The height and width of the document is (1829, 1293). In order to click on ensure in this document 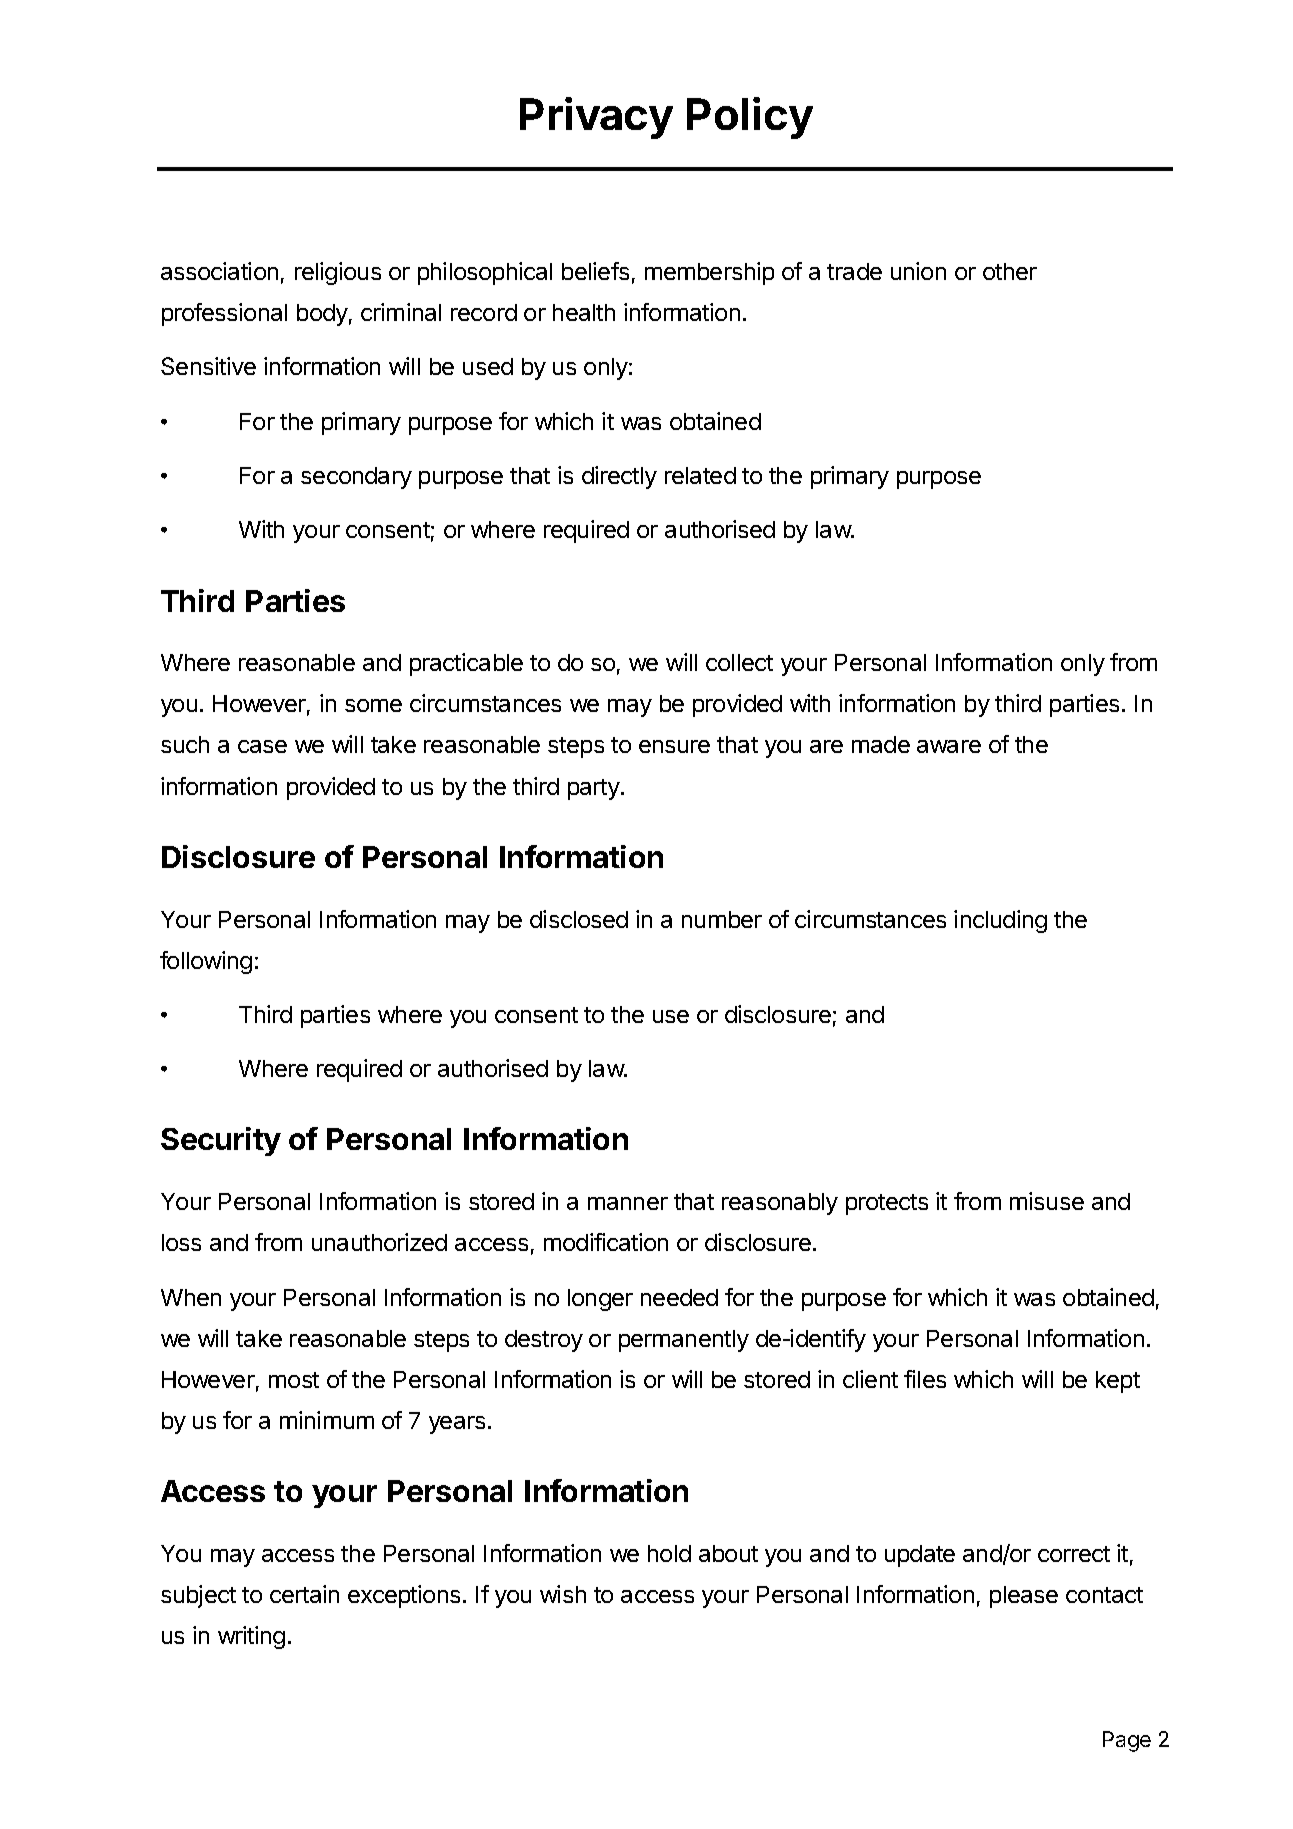, I will do `click(674, 746)`.
